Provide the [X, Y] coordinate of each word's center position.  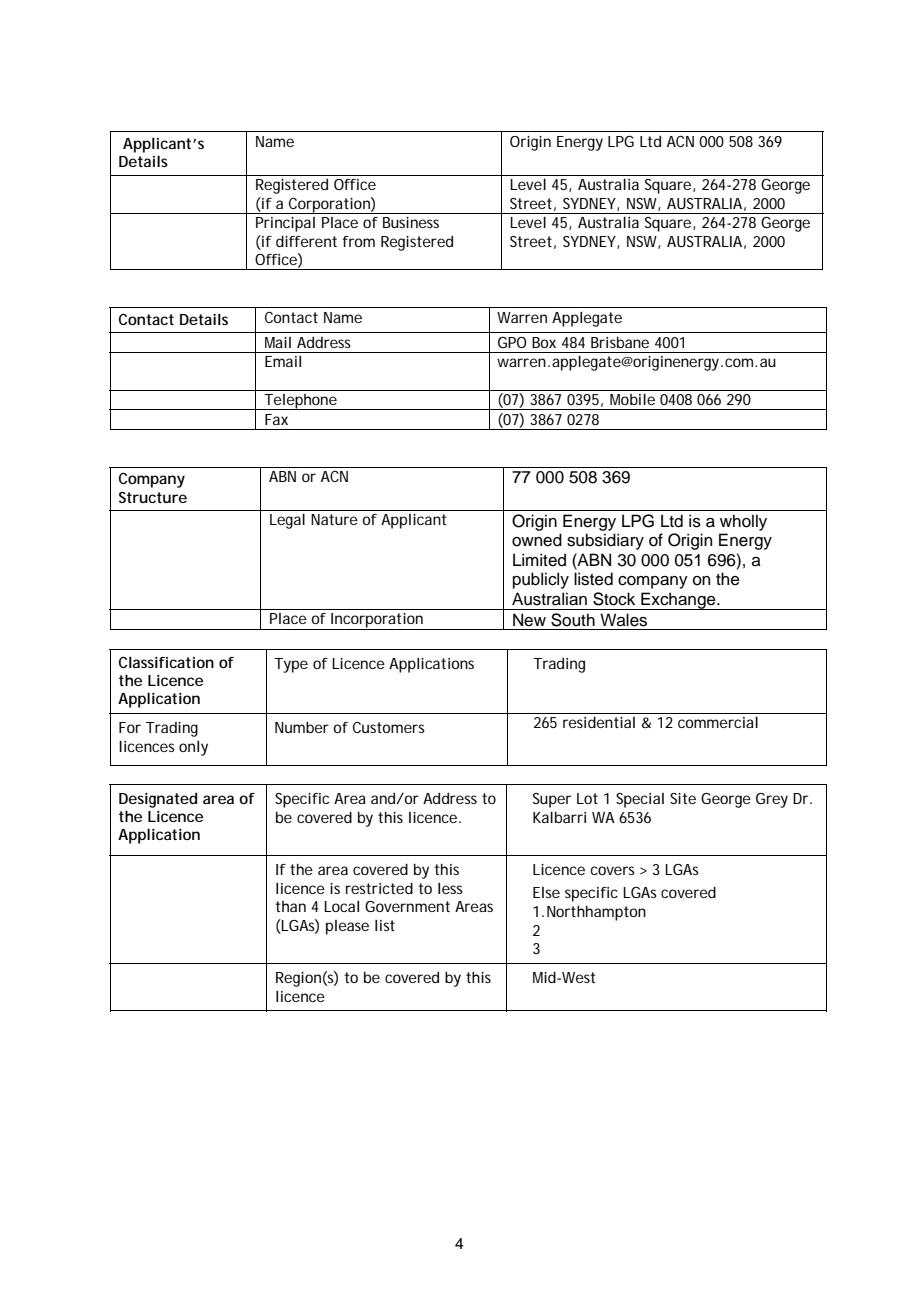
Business [411, 222]
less [450, 888]
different [306, 241]
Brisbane [620, 342]
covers [613, 870]
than [290, 906]
